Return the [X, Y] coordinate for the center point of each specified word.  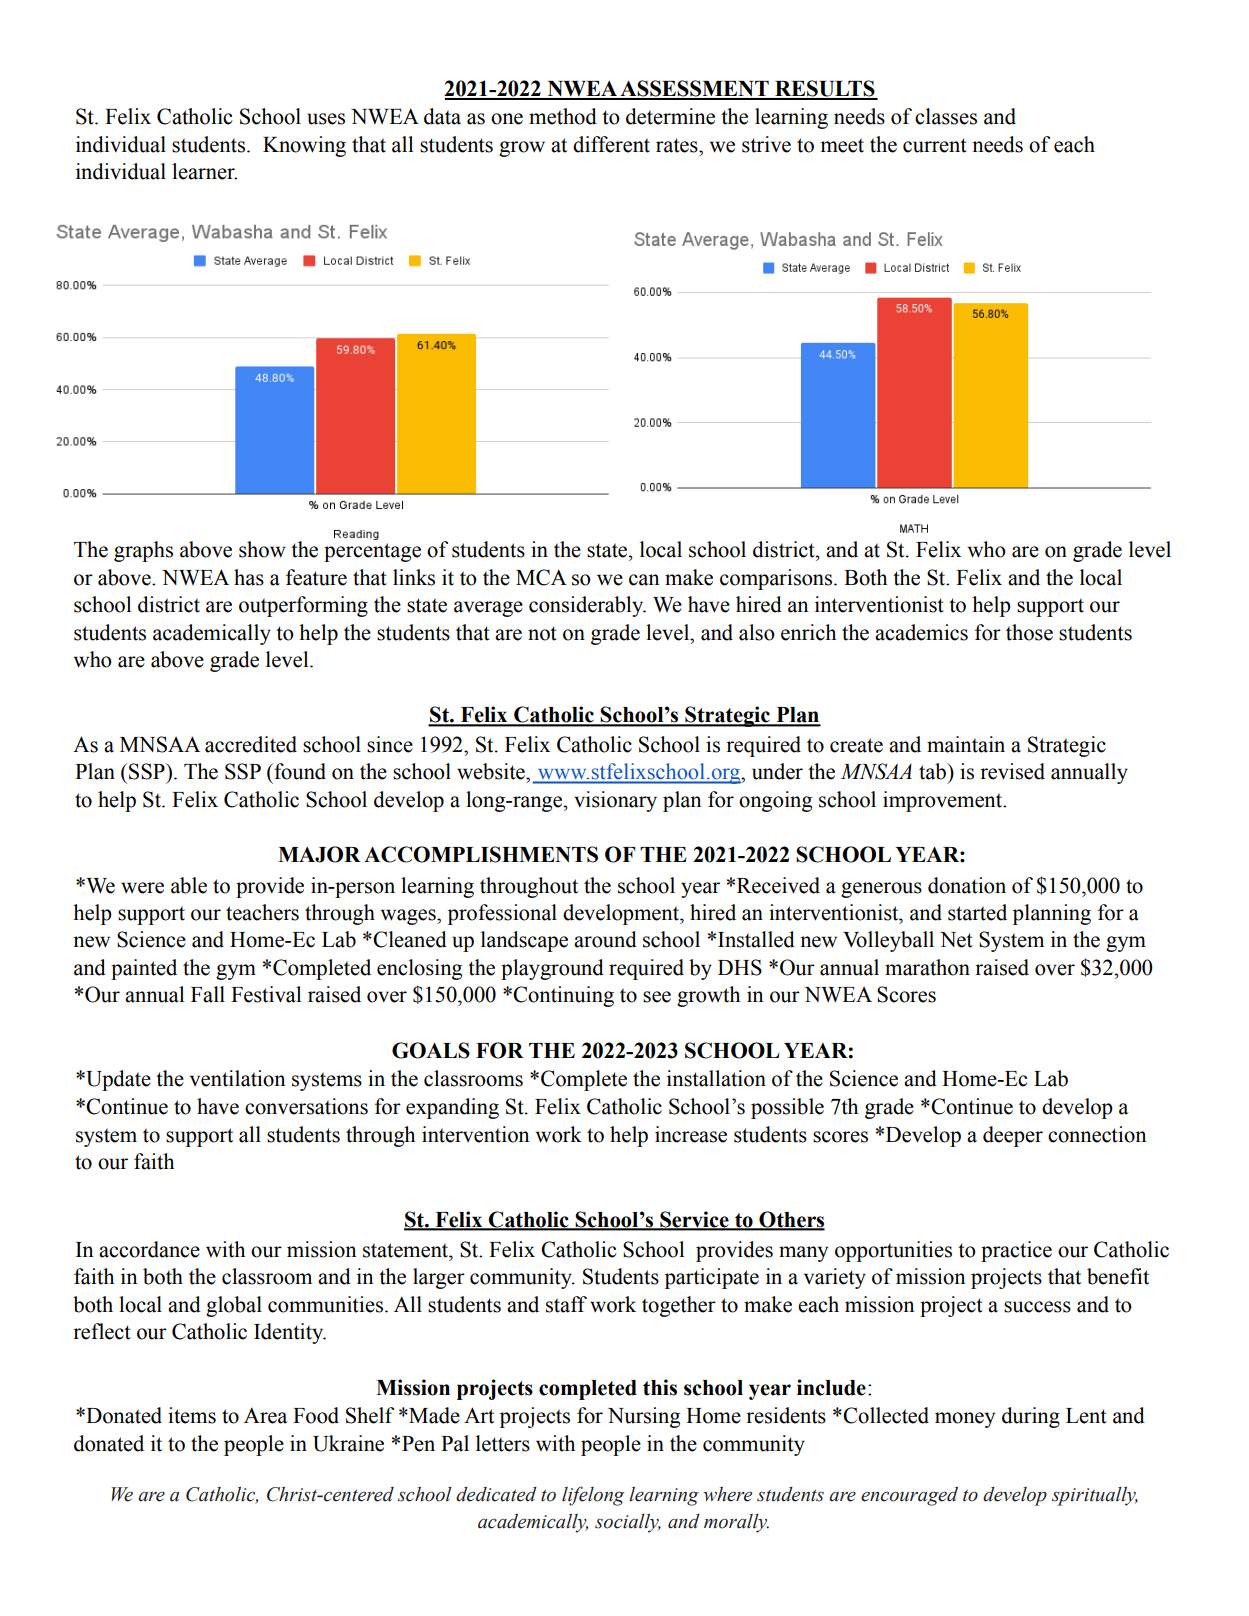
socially [628, 1523]
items [192, 1415]
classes [946, 116]
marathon [927, 967]
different [611, 144]
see [657, 997]
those [1029, 632]
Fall [208, 994]
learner [204, 171]
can [644, 580]
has [249, 577]
